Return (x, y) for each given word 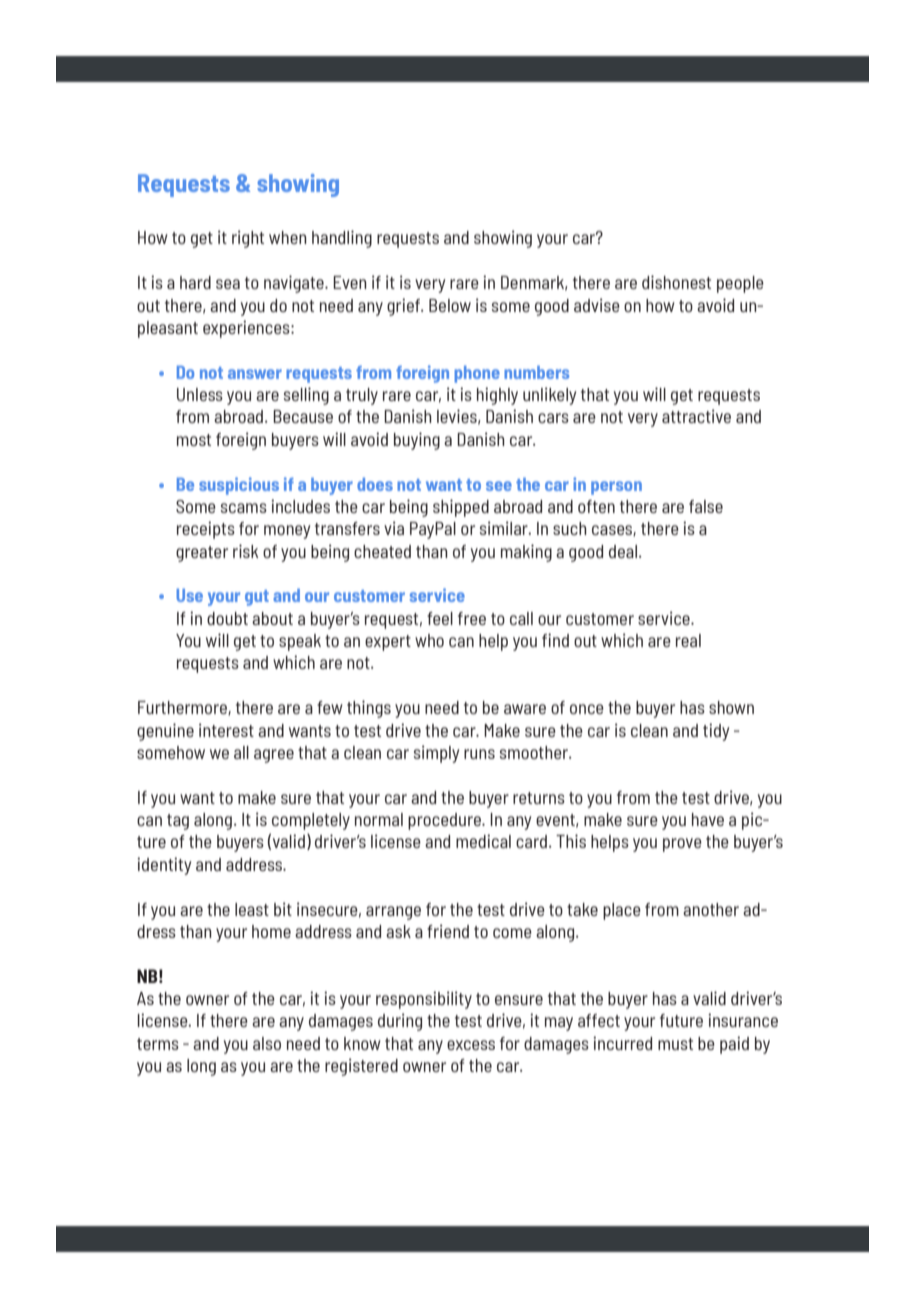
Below (450, 305)
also (267, 1043)
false (706, 506)
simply (436, 754)
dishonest (676, 282)
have (708, 819)
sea (228, 284)
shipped (461, 508)
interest (226, 730)
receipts (206, 530)
